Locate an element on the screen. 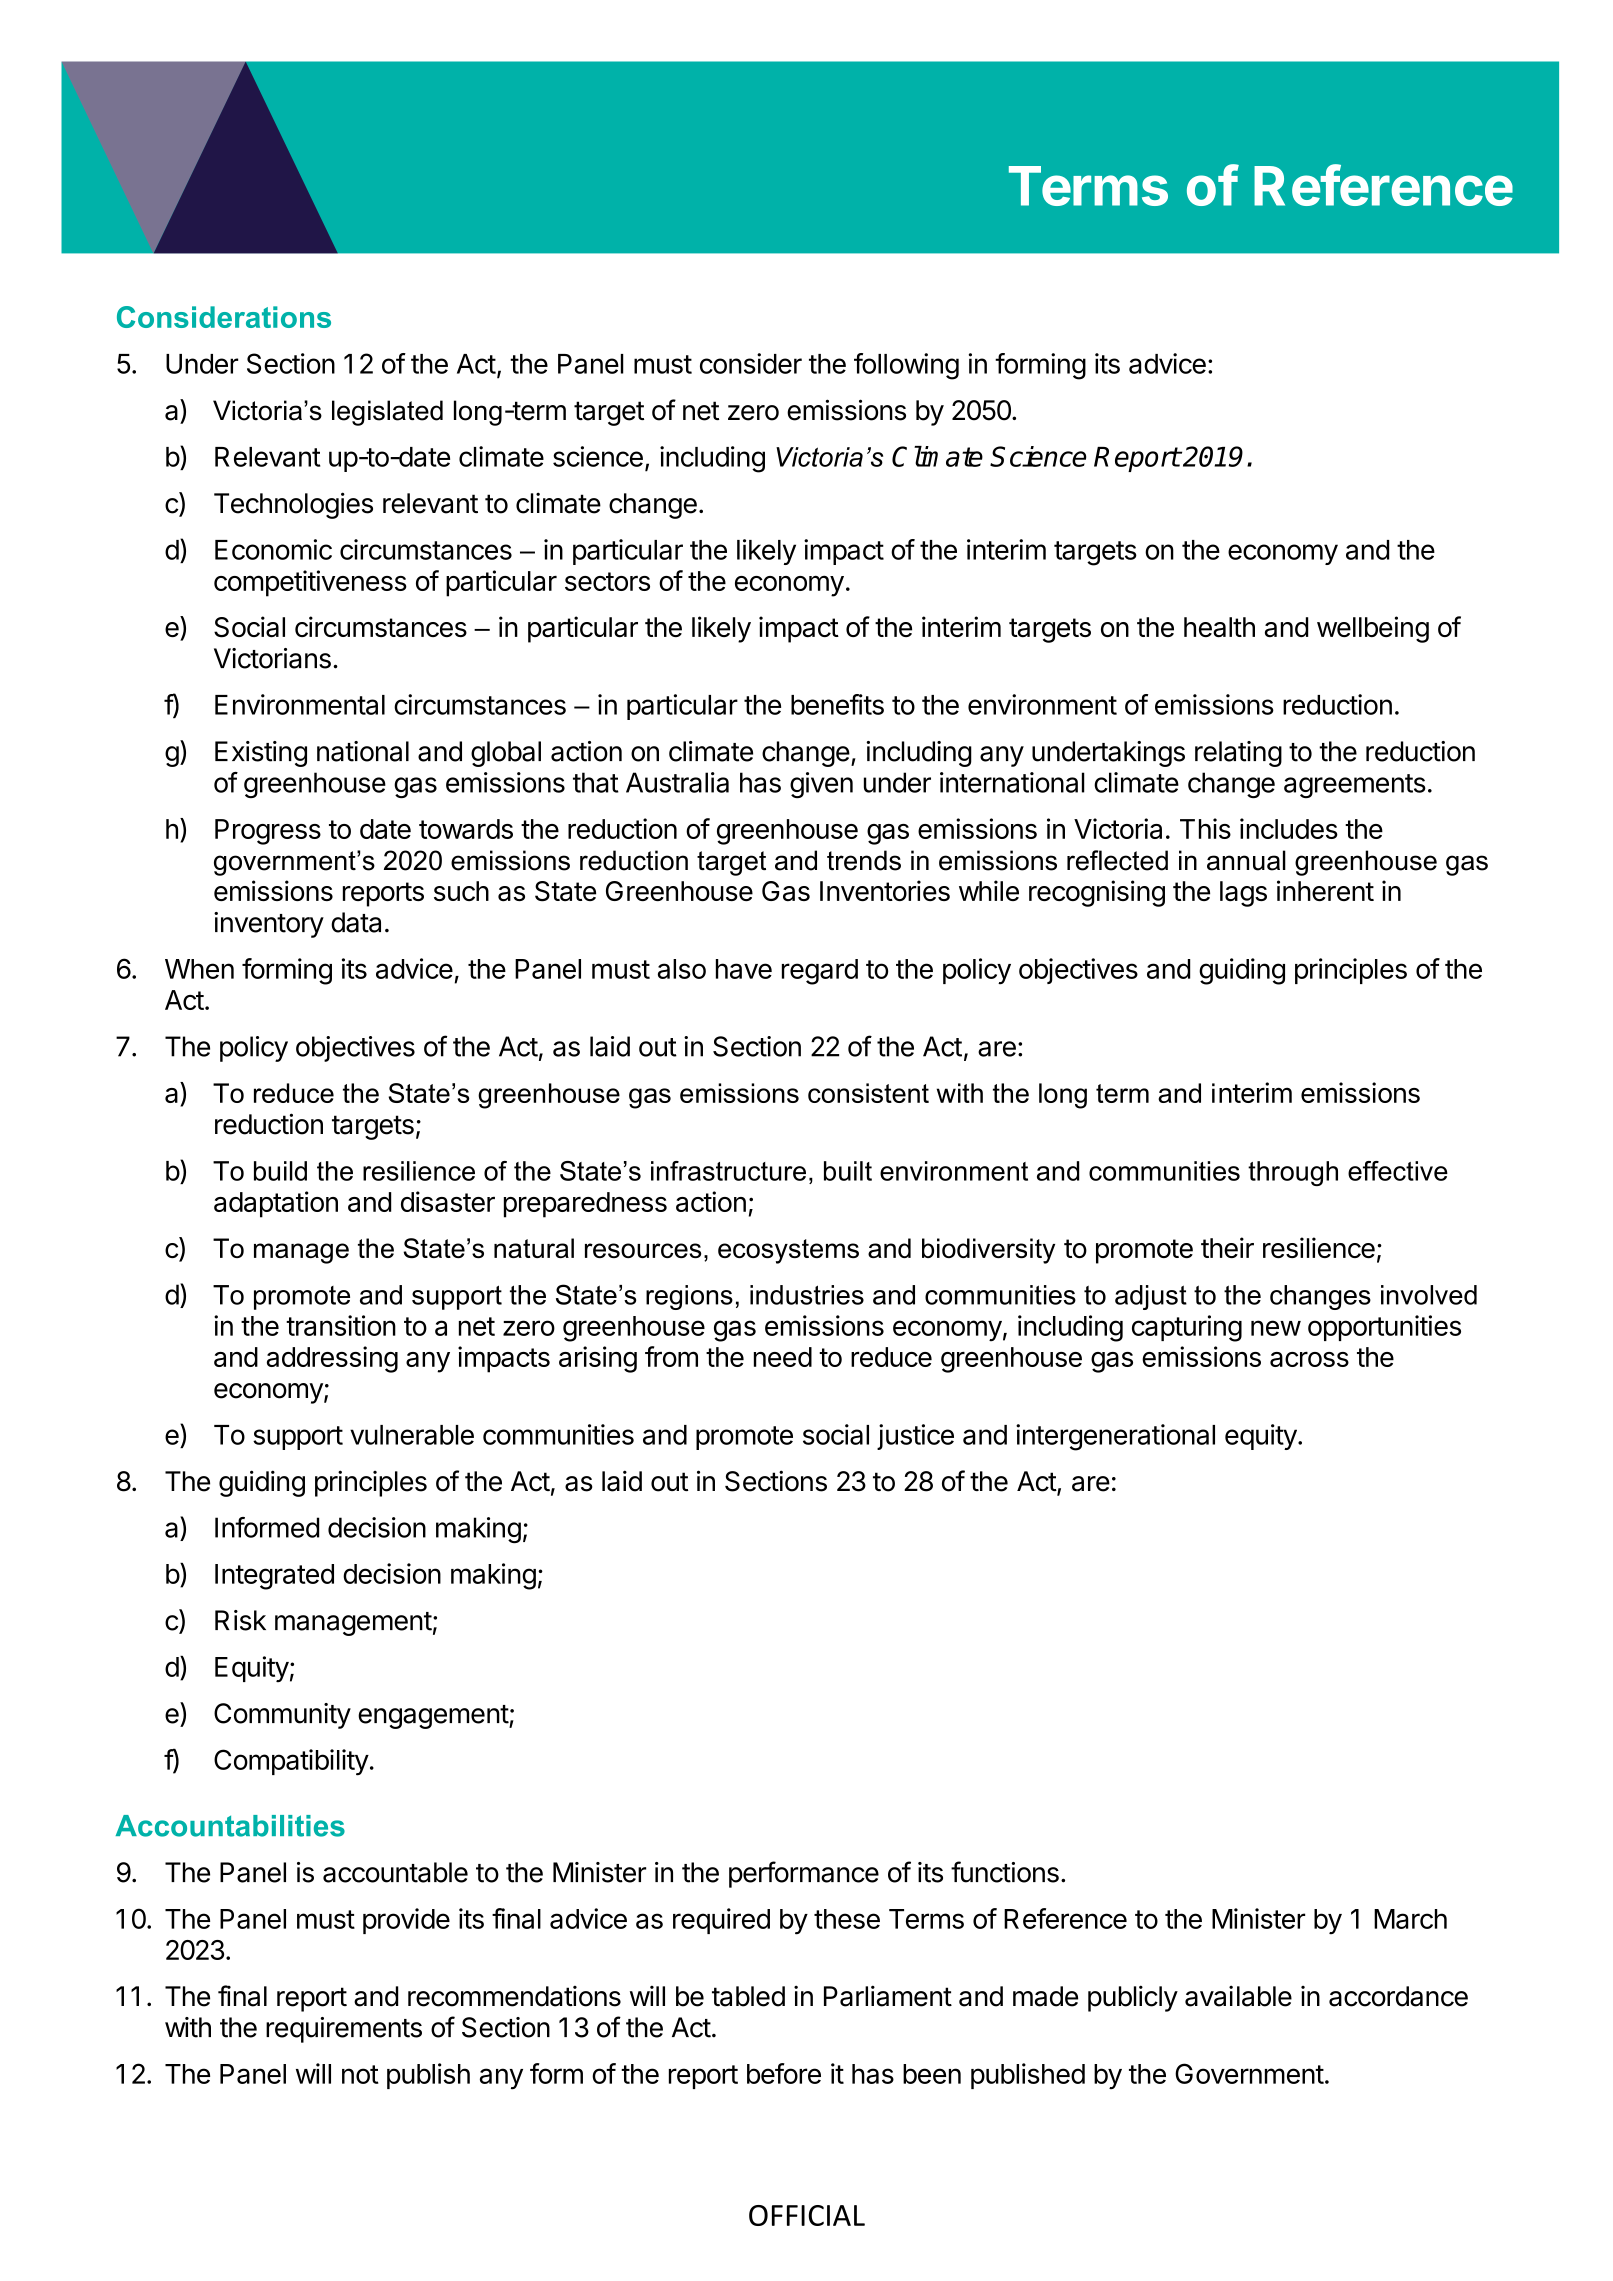 The image size is (1613, 2281). health is located at coordinates (1219, 627).
